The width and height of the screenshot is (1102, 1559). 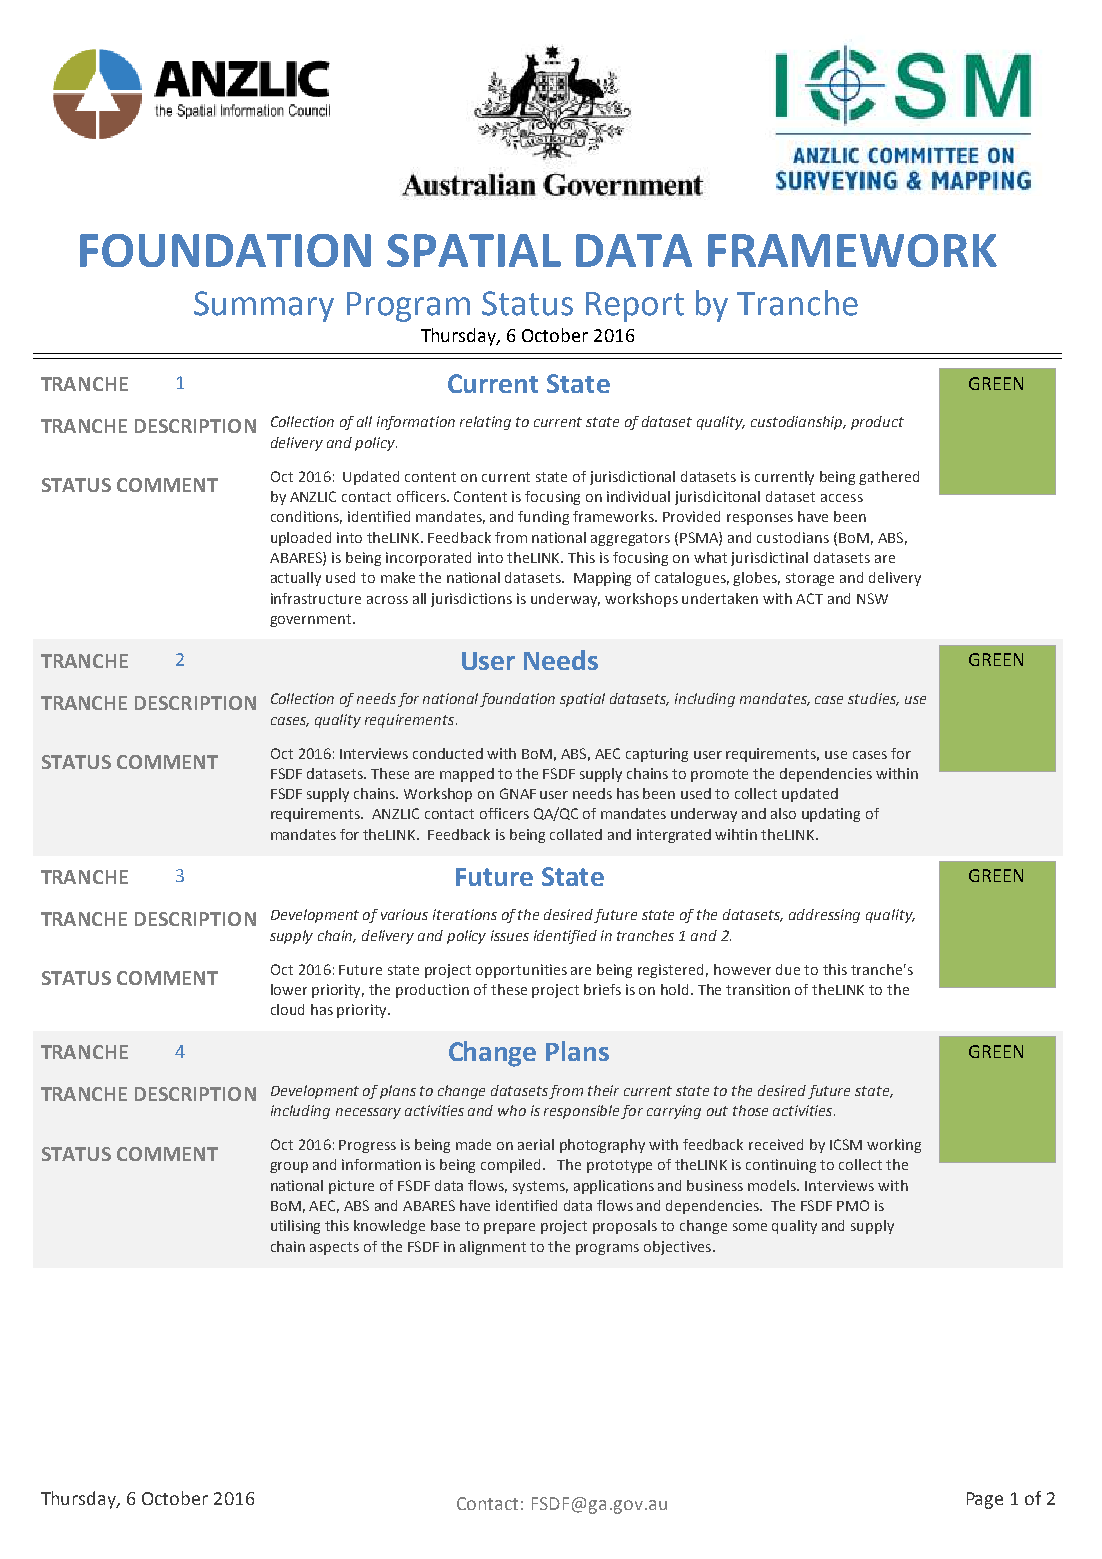 I want to click on gathered, so click(x=889, y=478).
